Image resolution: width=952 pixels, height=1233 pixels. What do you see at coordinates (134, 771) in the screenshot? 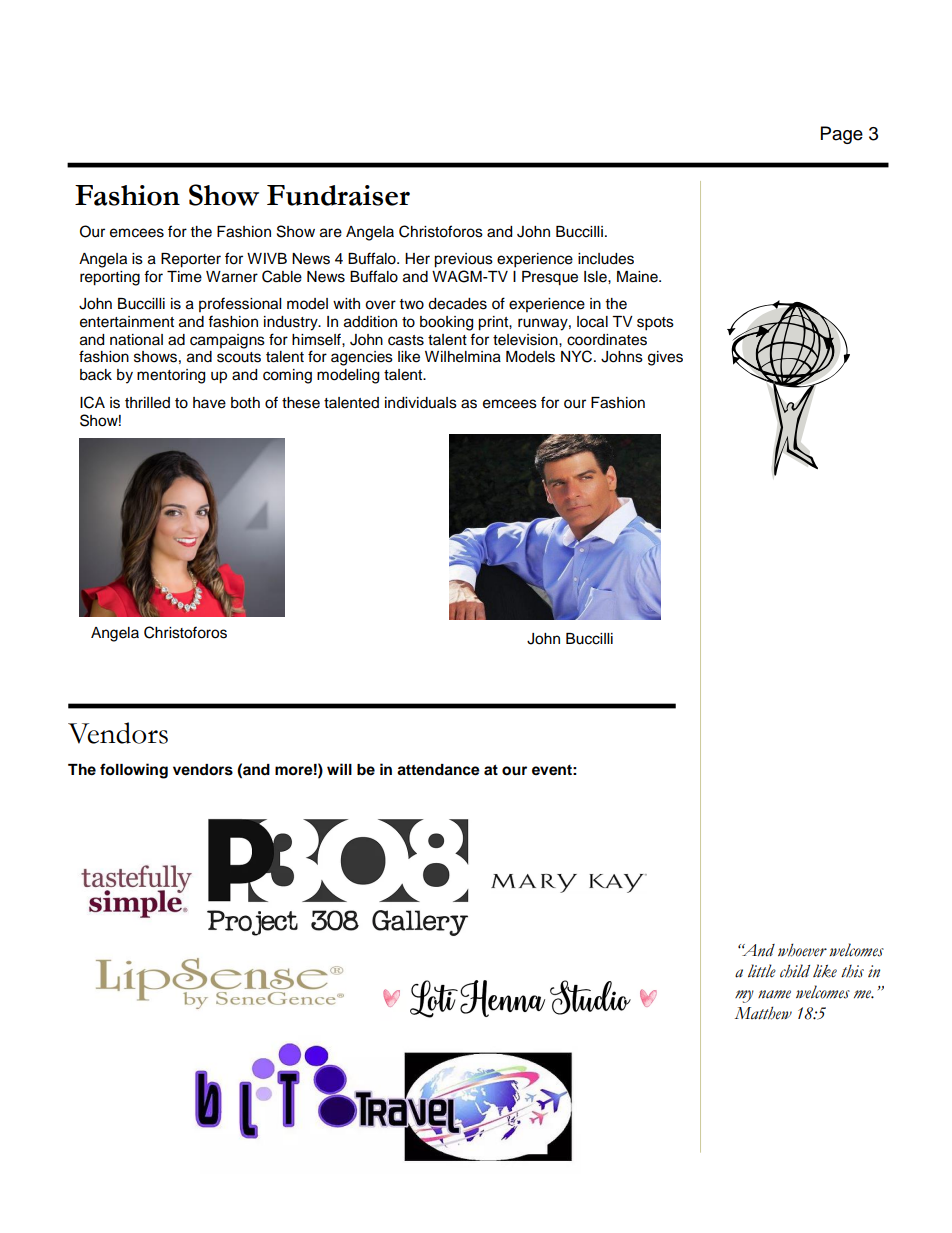
I see `following` at bounding box center [134, 771].
